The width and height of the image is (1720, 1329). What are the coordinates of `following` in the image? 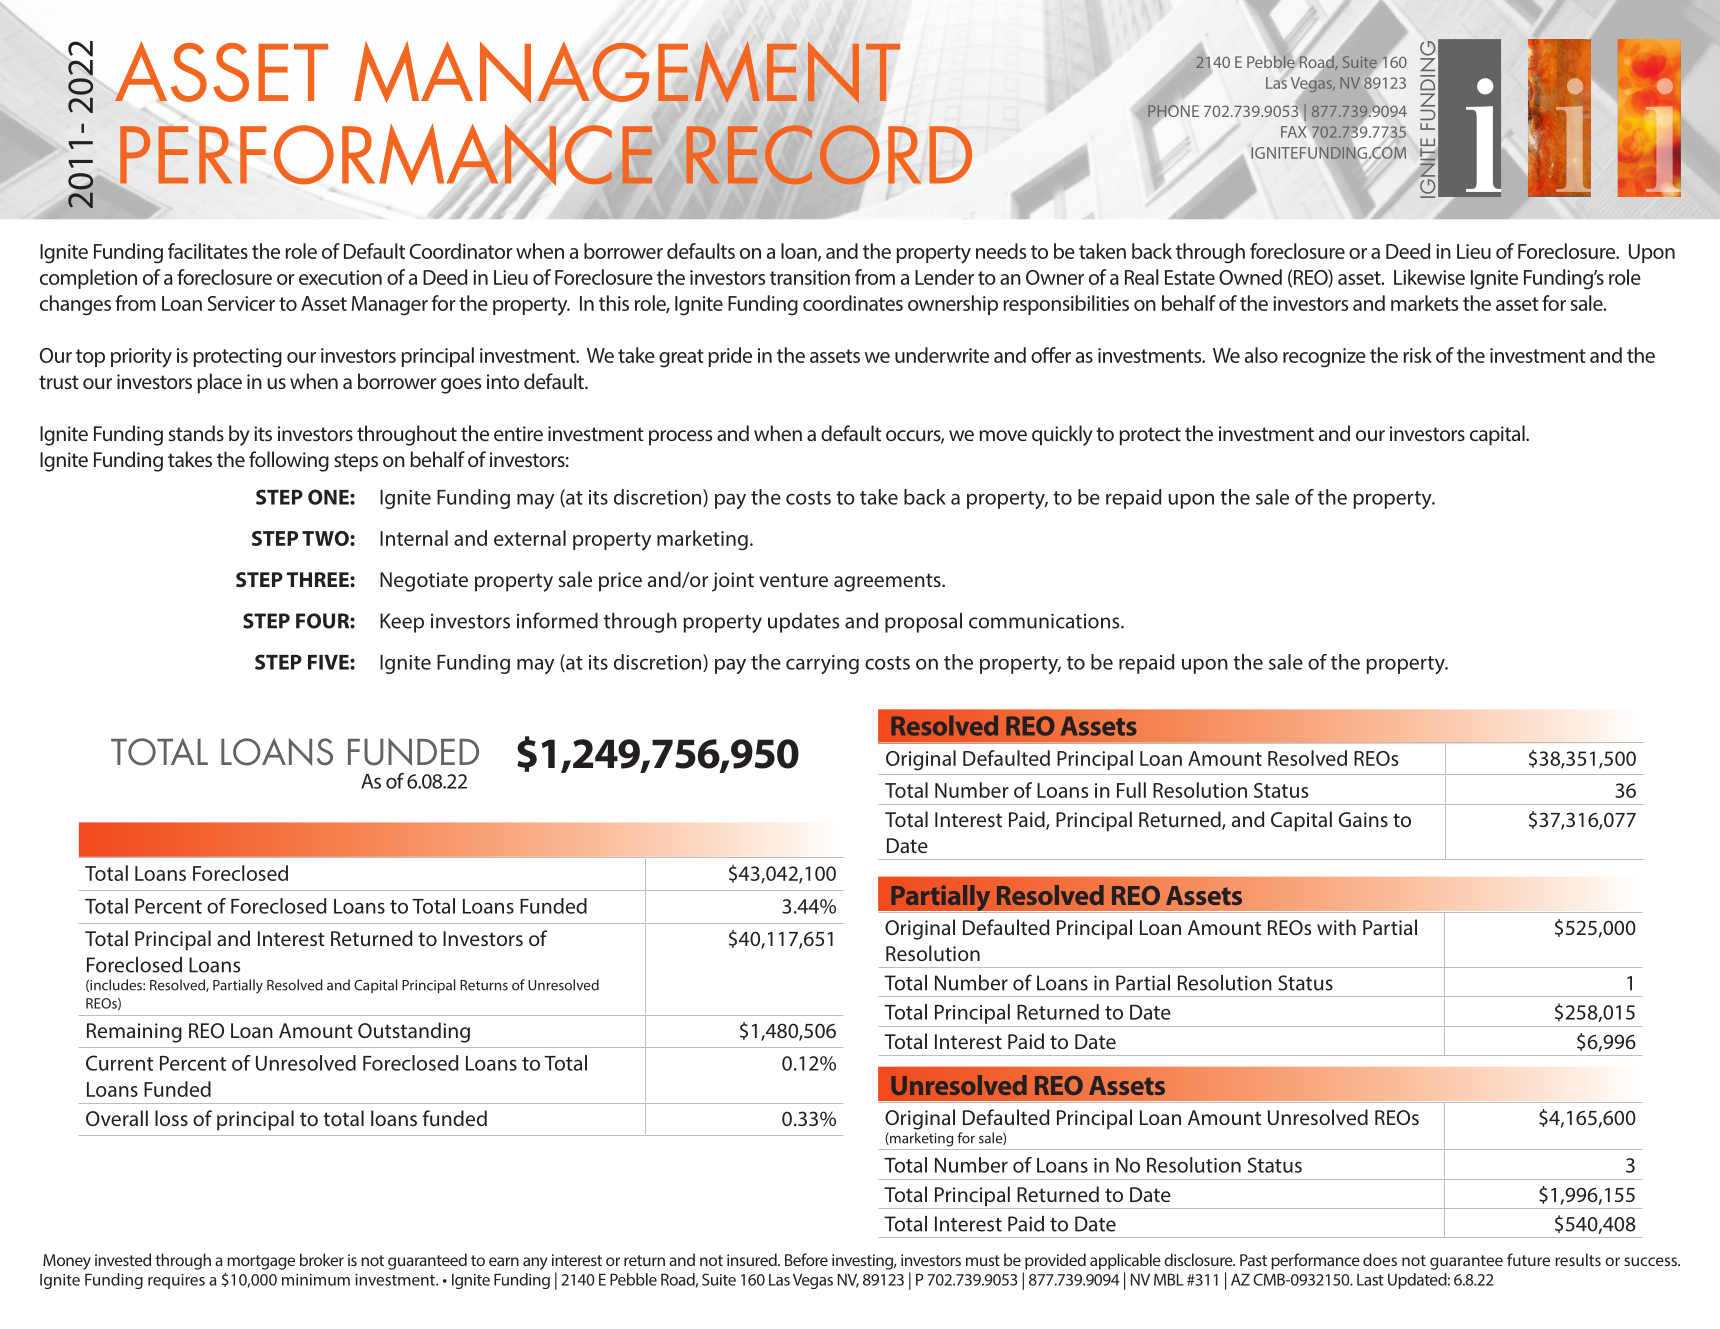 It's located at (289, 461).
